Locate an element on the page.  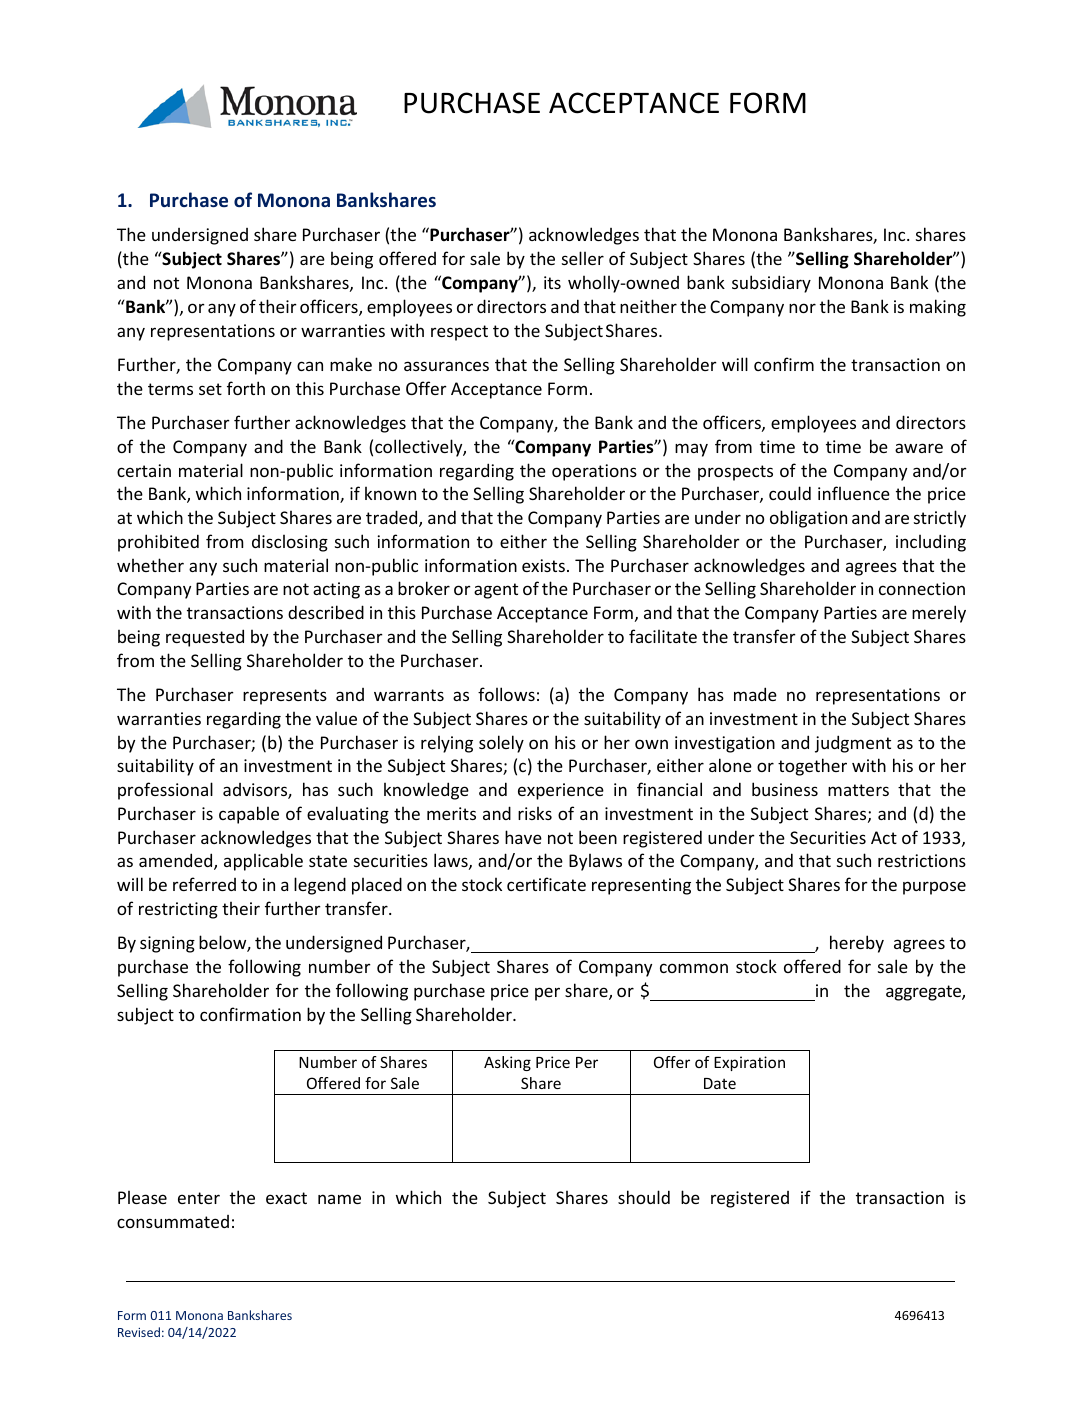
Revised is located at coordinates (139, 1332).
